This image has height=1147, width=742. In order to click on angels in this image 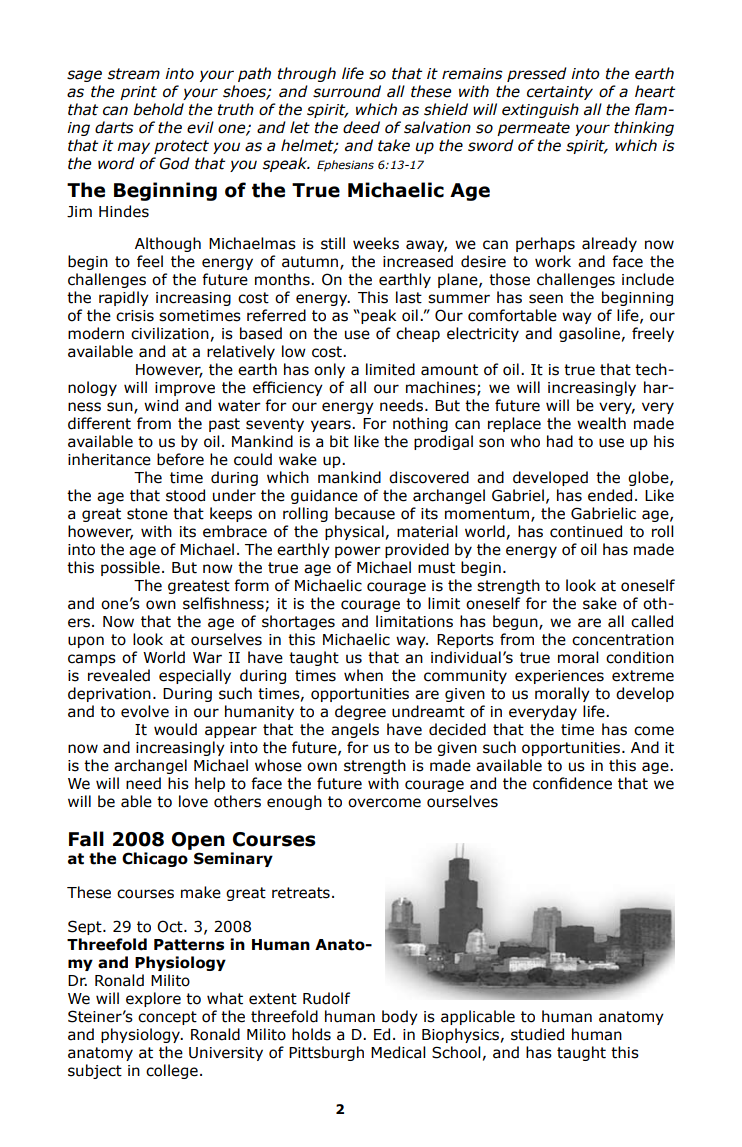, I will do `click(355, 730)`.
